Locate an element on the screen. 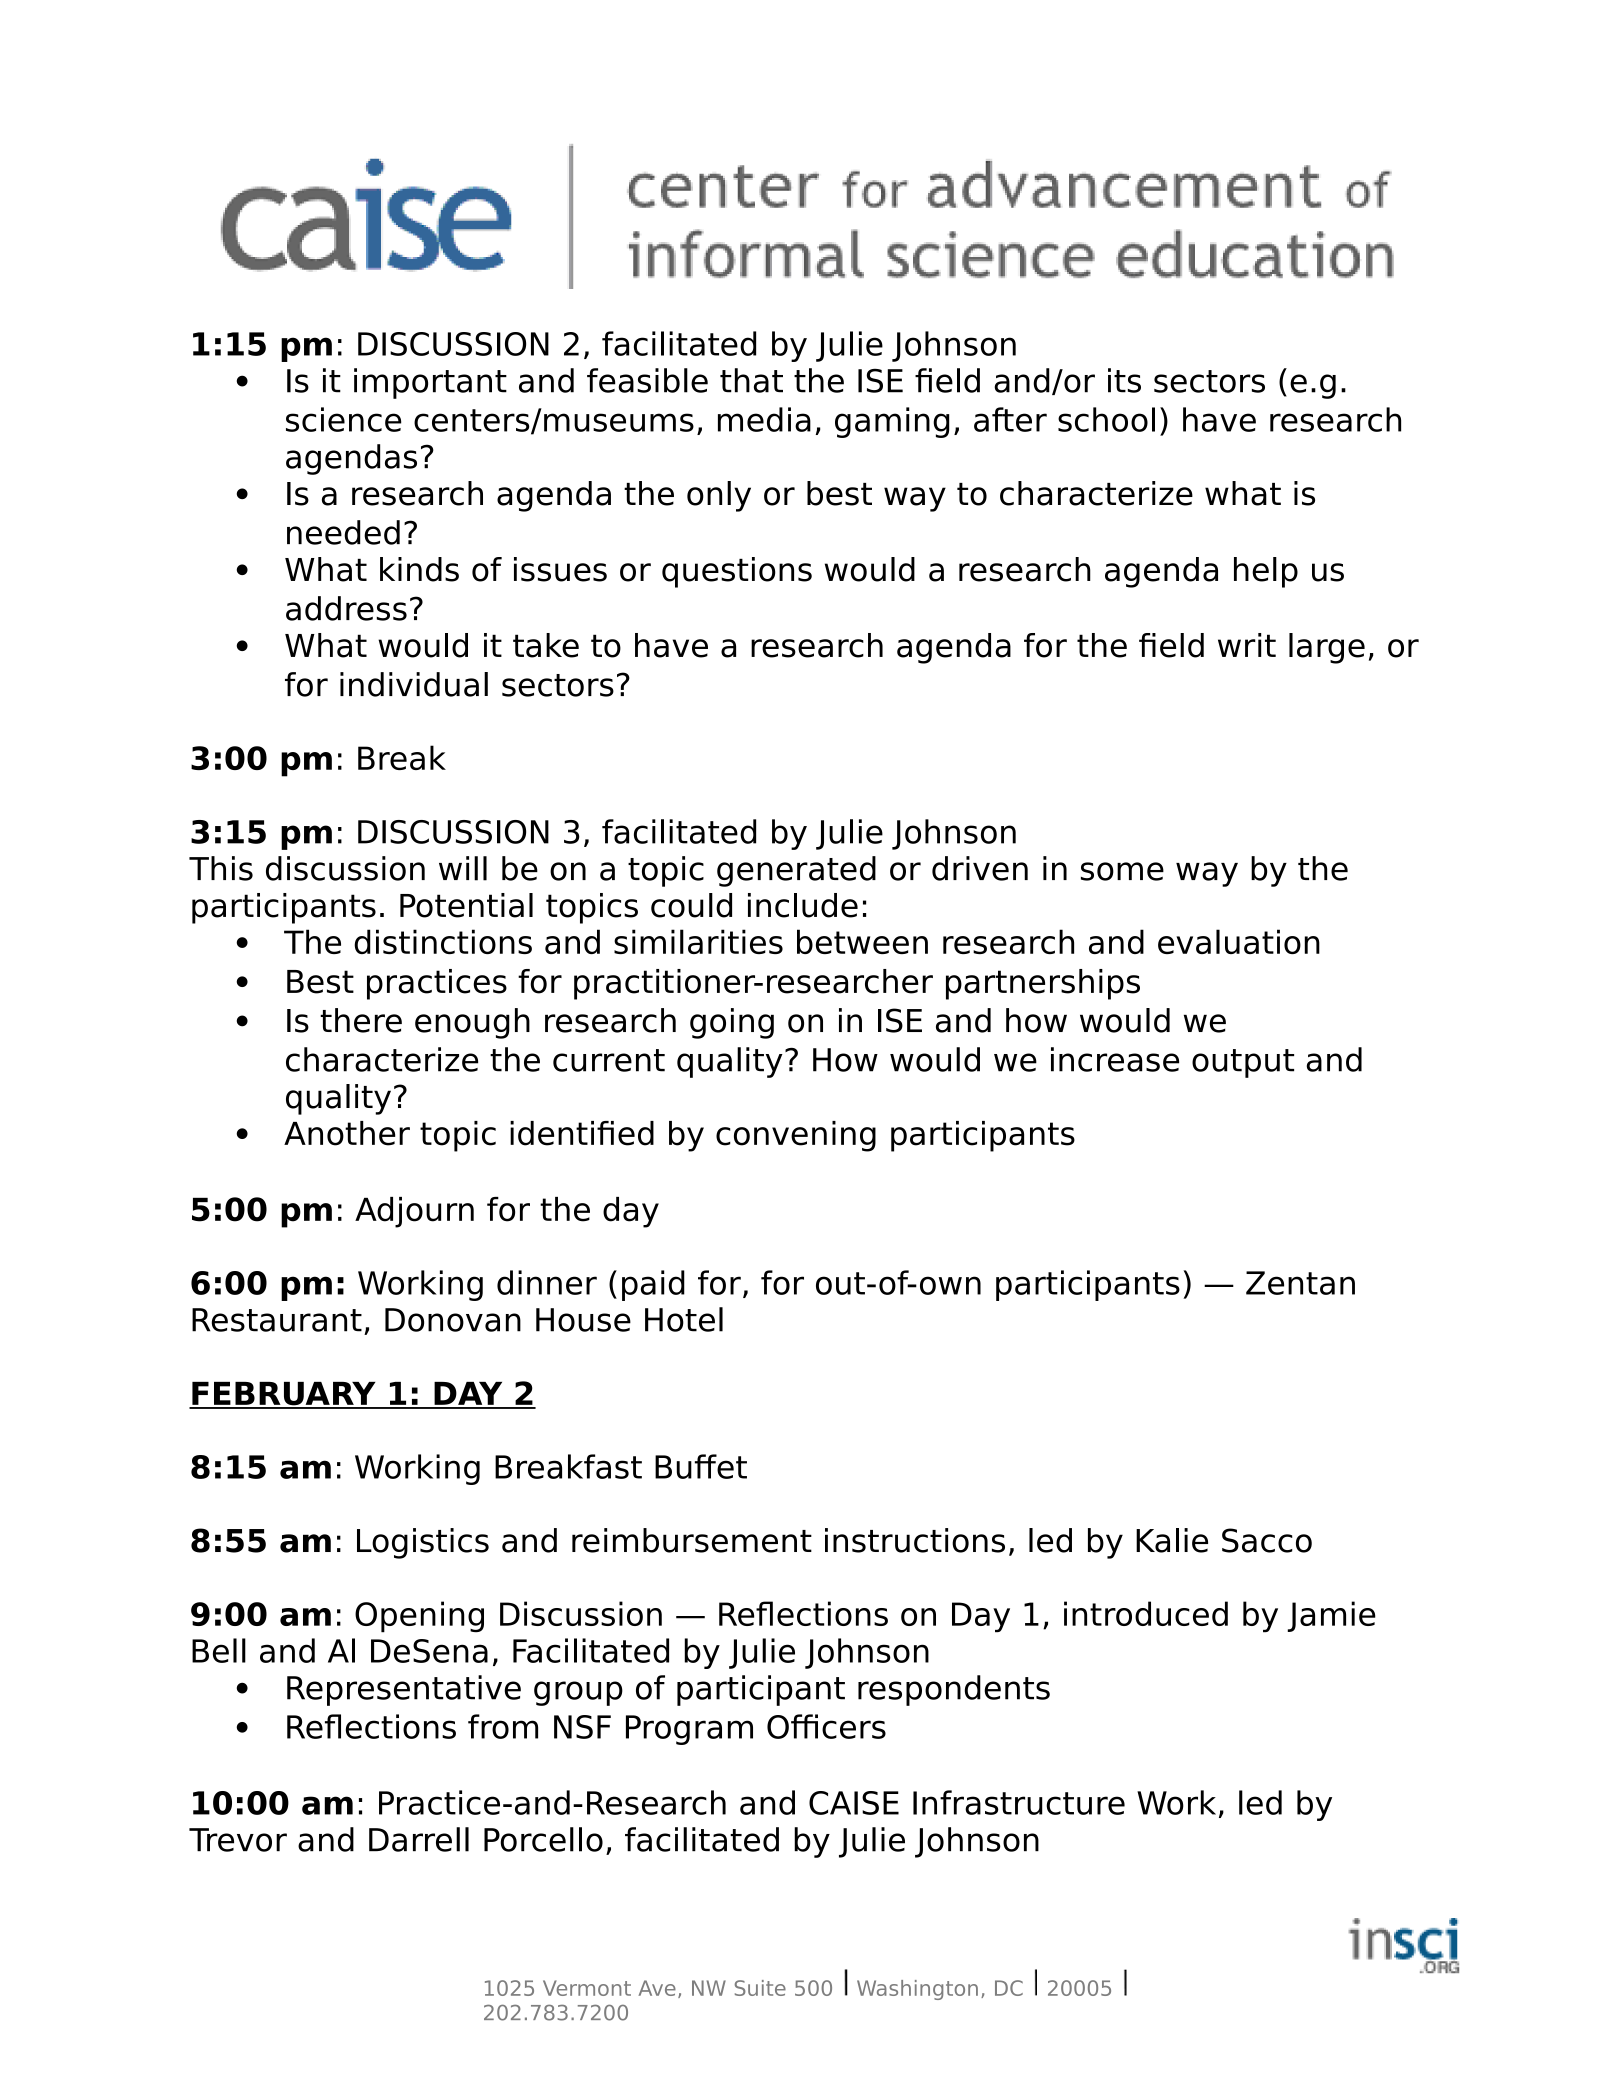 This screenshot has height=2082, width=1609. Infrastructure is located at coordinates (1019, 1802).
